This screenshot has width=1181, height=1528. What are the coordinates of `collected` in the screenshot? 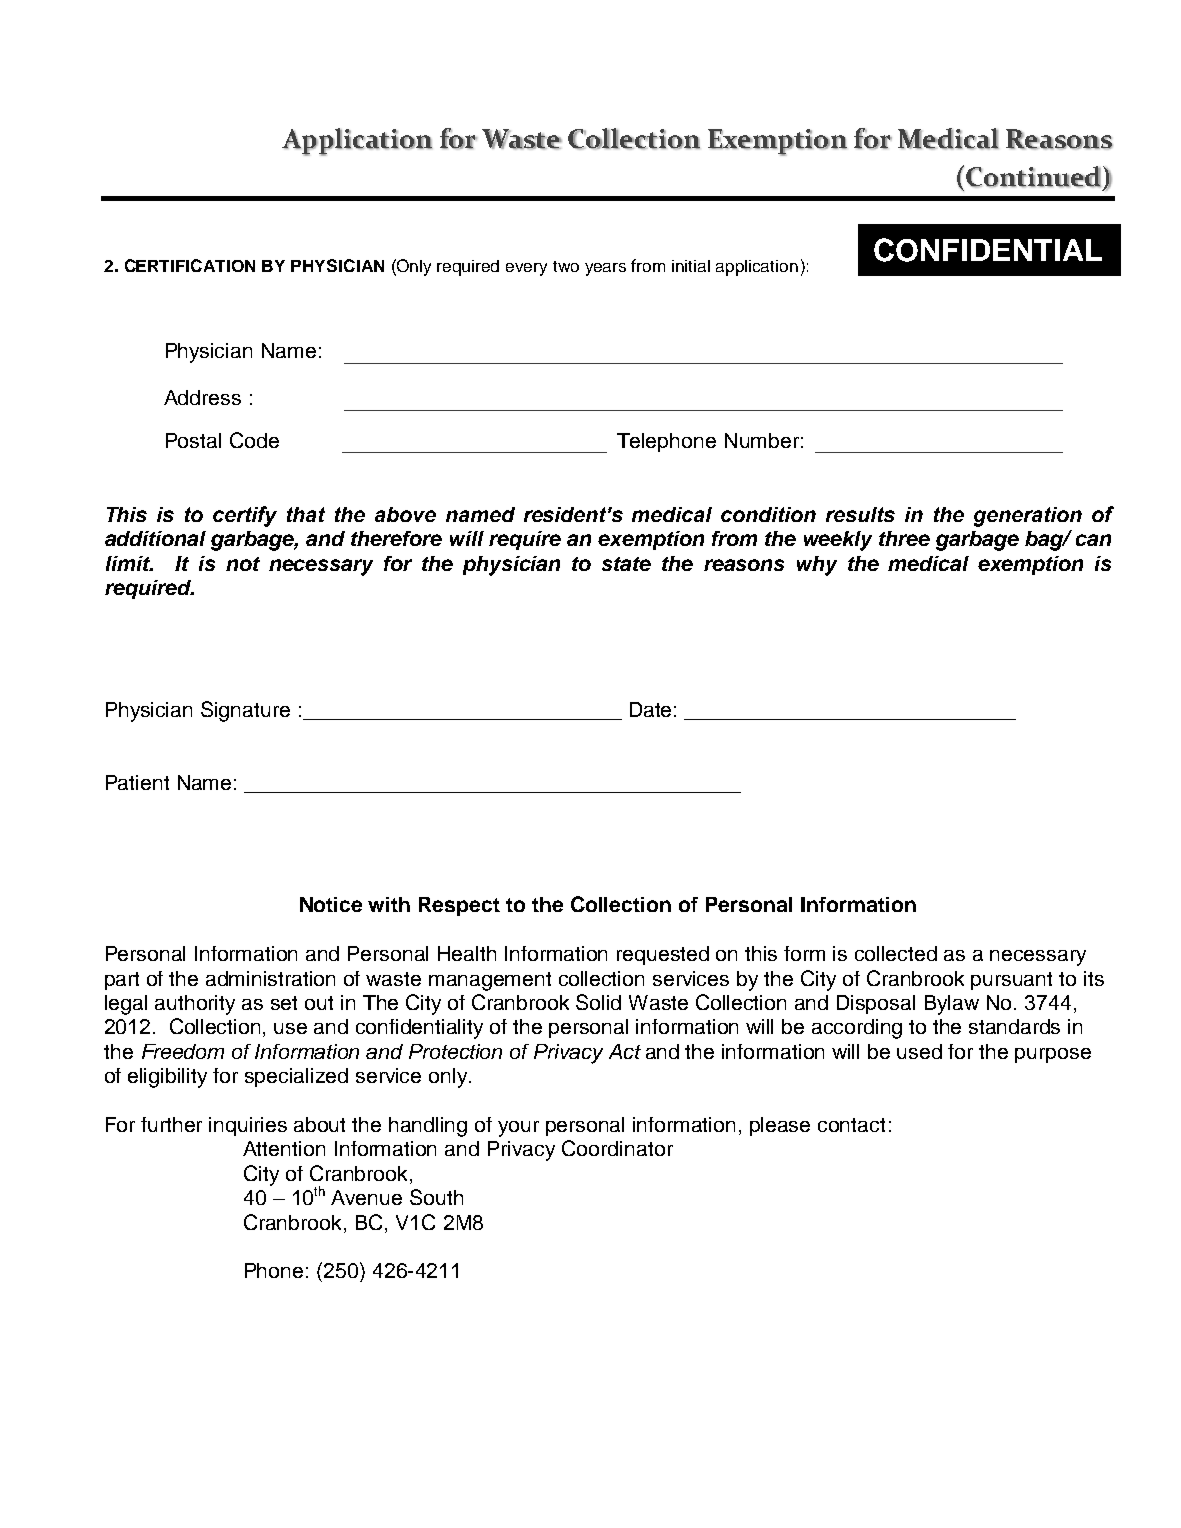 It's located at (896, 953).
